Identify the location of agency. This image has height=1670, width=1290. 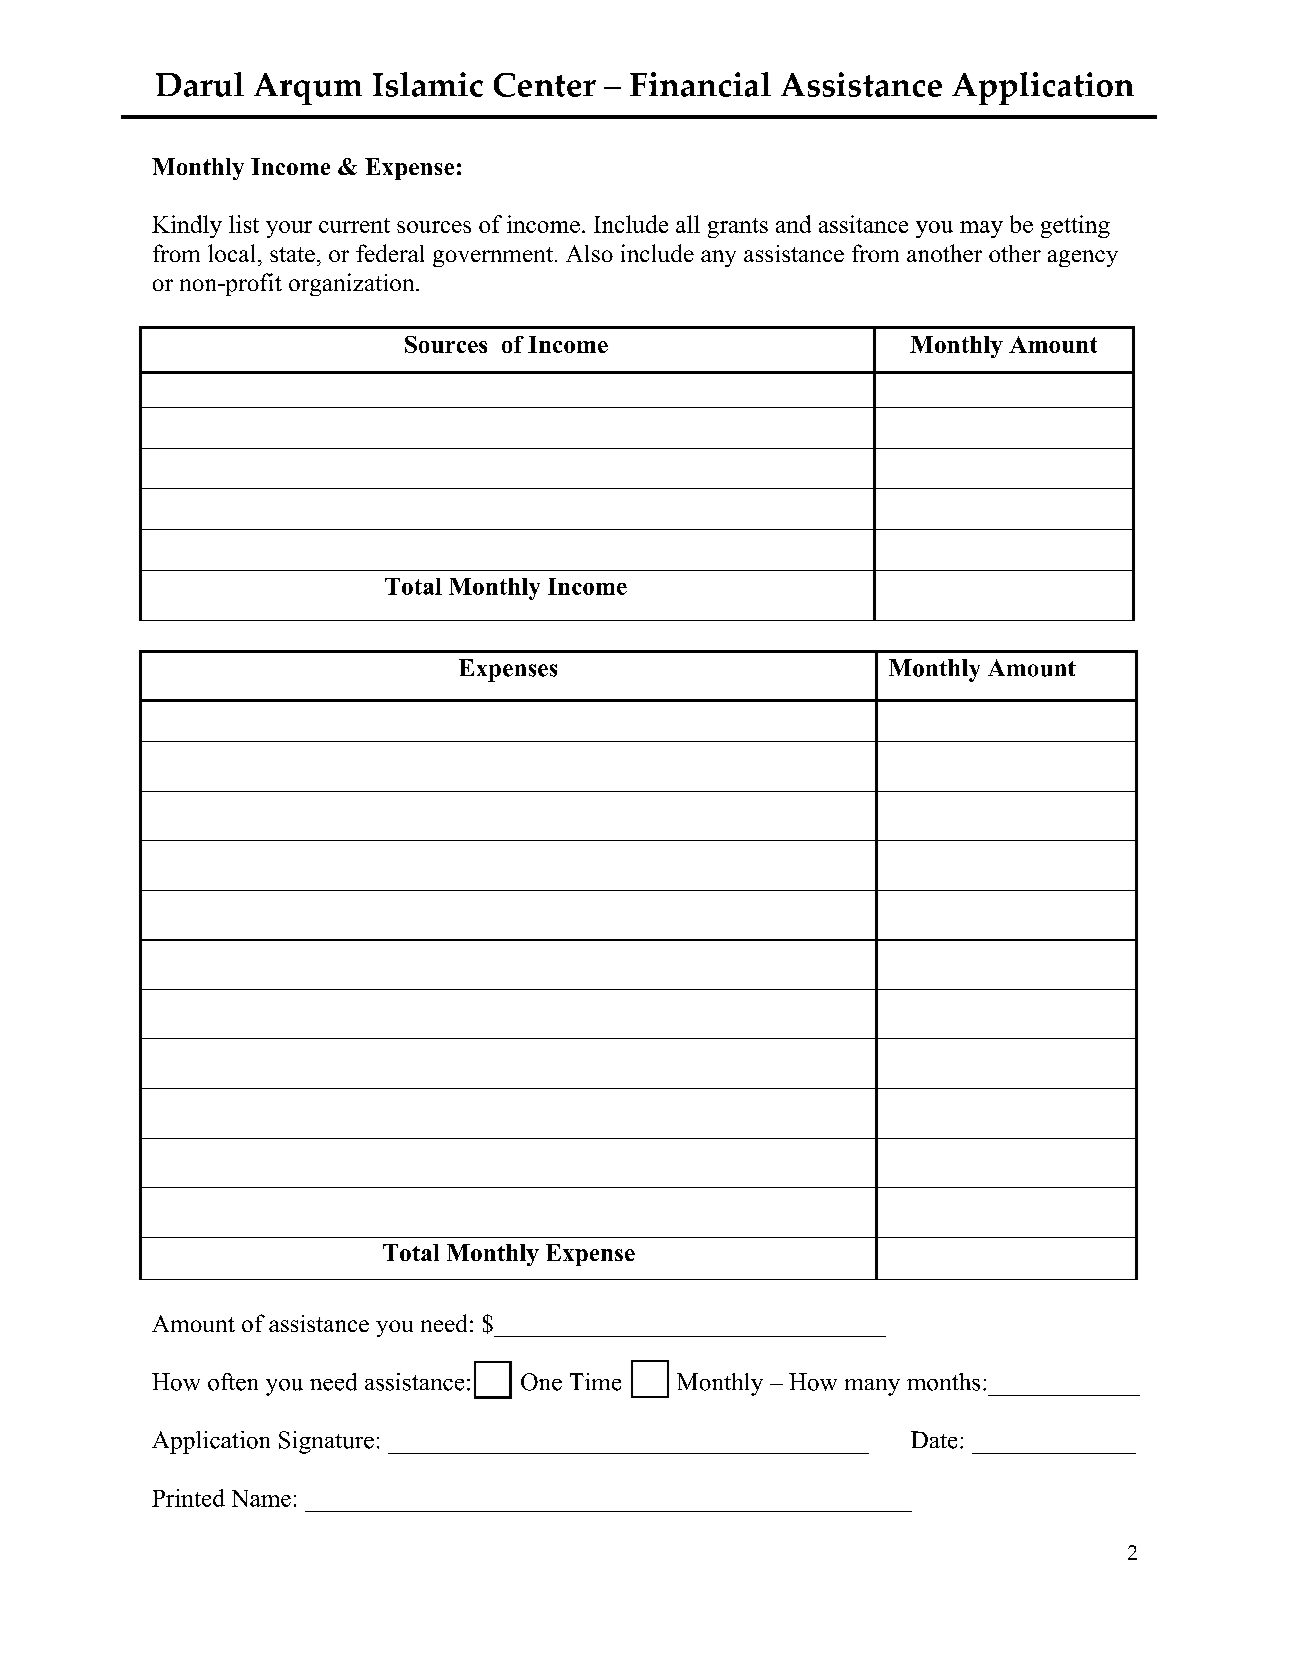
(1083, 258).
